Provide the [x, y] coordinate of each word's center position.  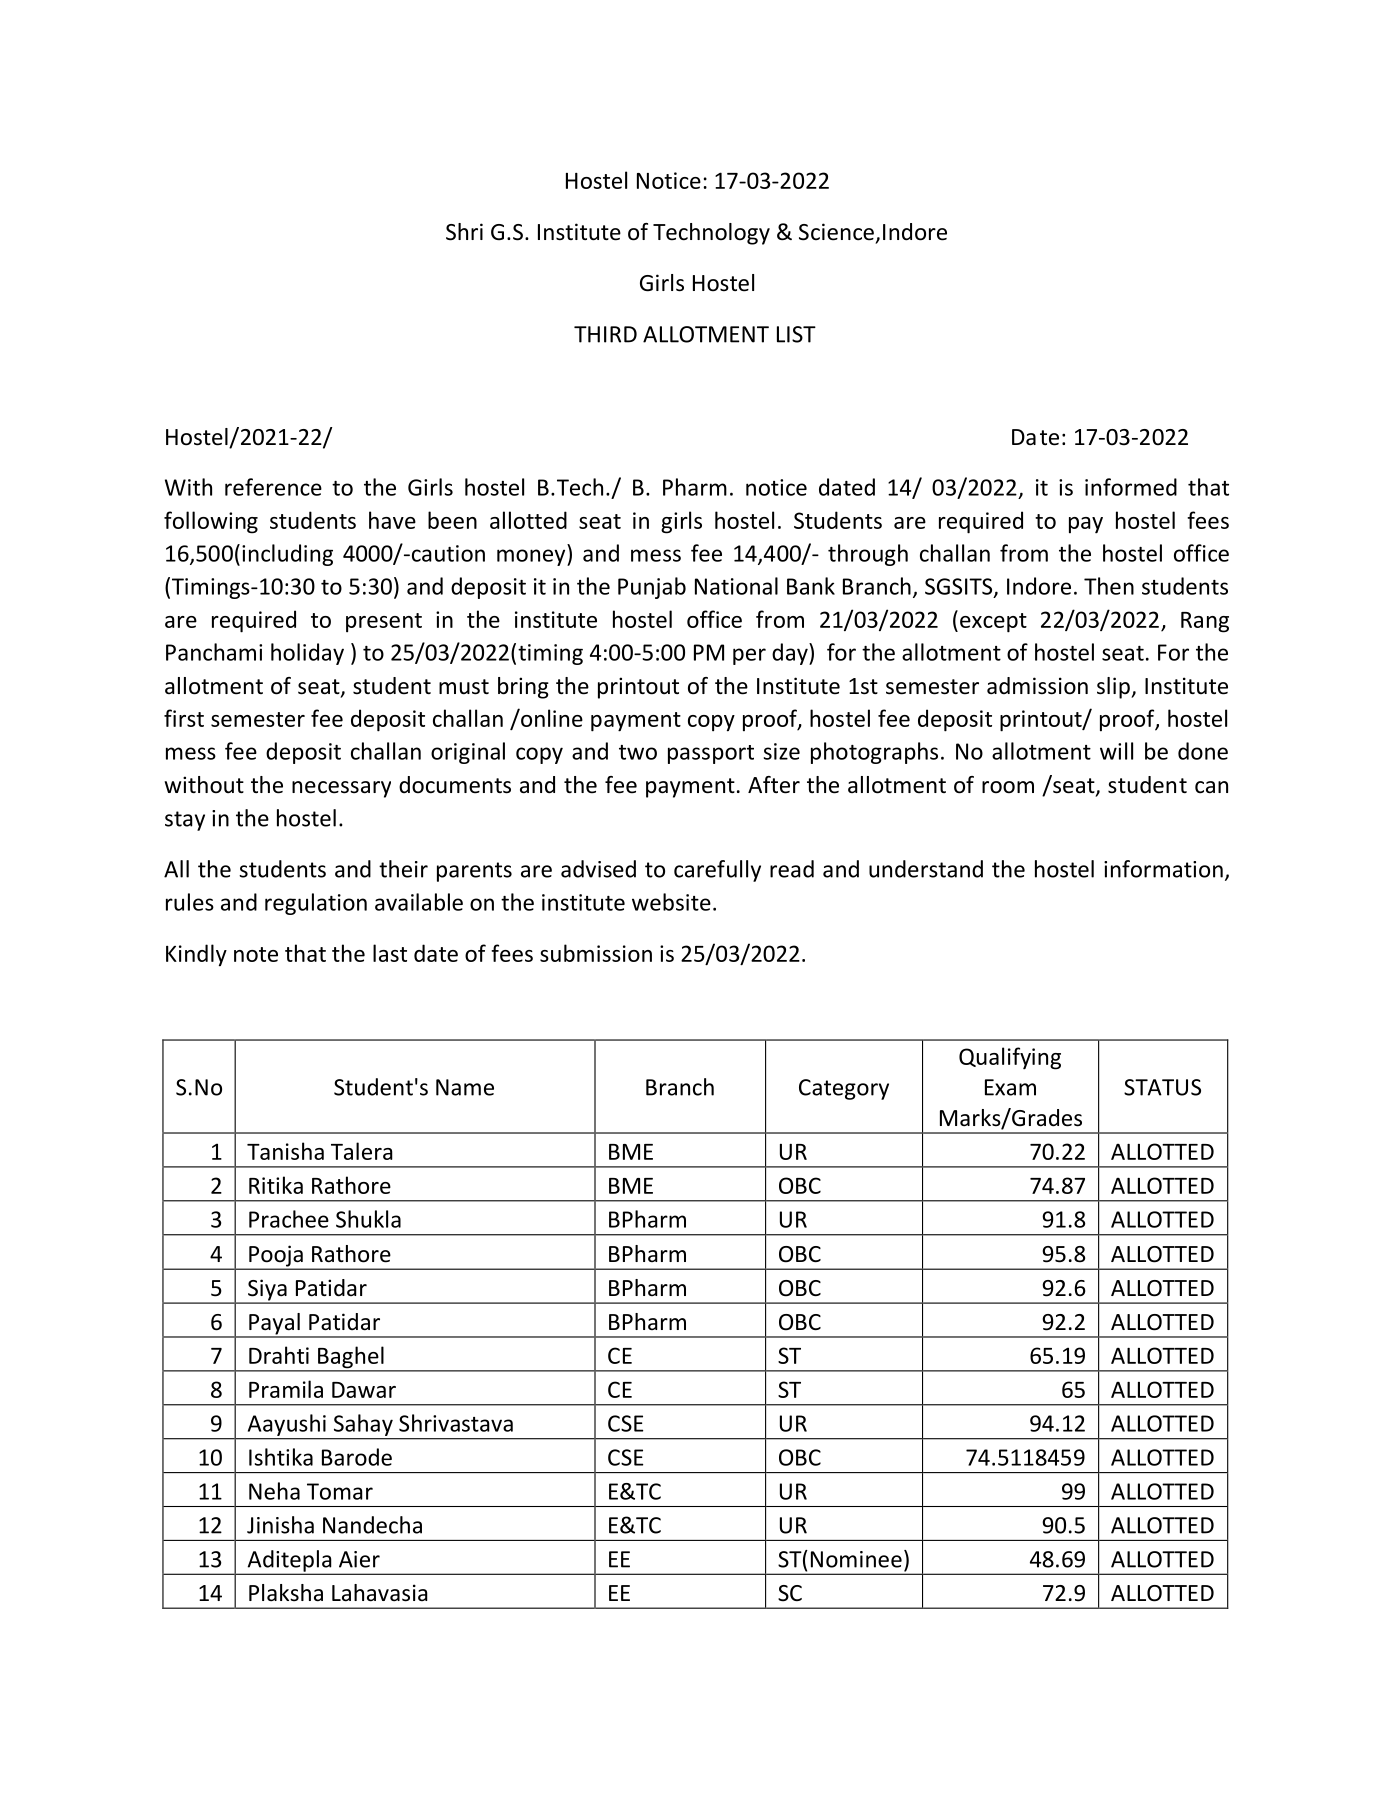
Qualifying [1010, 1058]
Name [465, 1087]
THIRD [605, 334]
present [384, 622]
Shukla [368, 1219]
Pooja [276, 1257]
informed [1131, 487]
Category [844, 1089]
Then [1109, 586]
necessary [341, 789]
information [1163, 869]
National [736, 586]
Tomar [340, 1491]
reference [273, 487]
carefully [717, 871]
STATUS [1162, 1087]
